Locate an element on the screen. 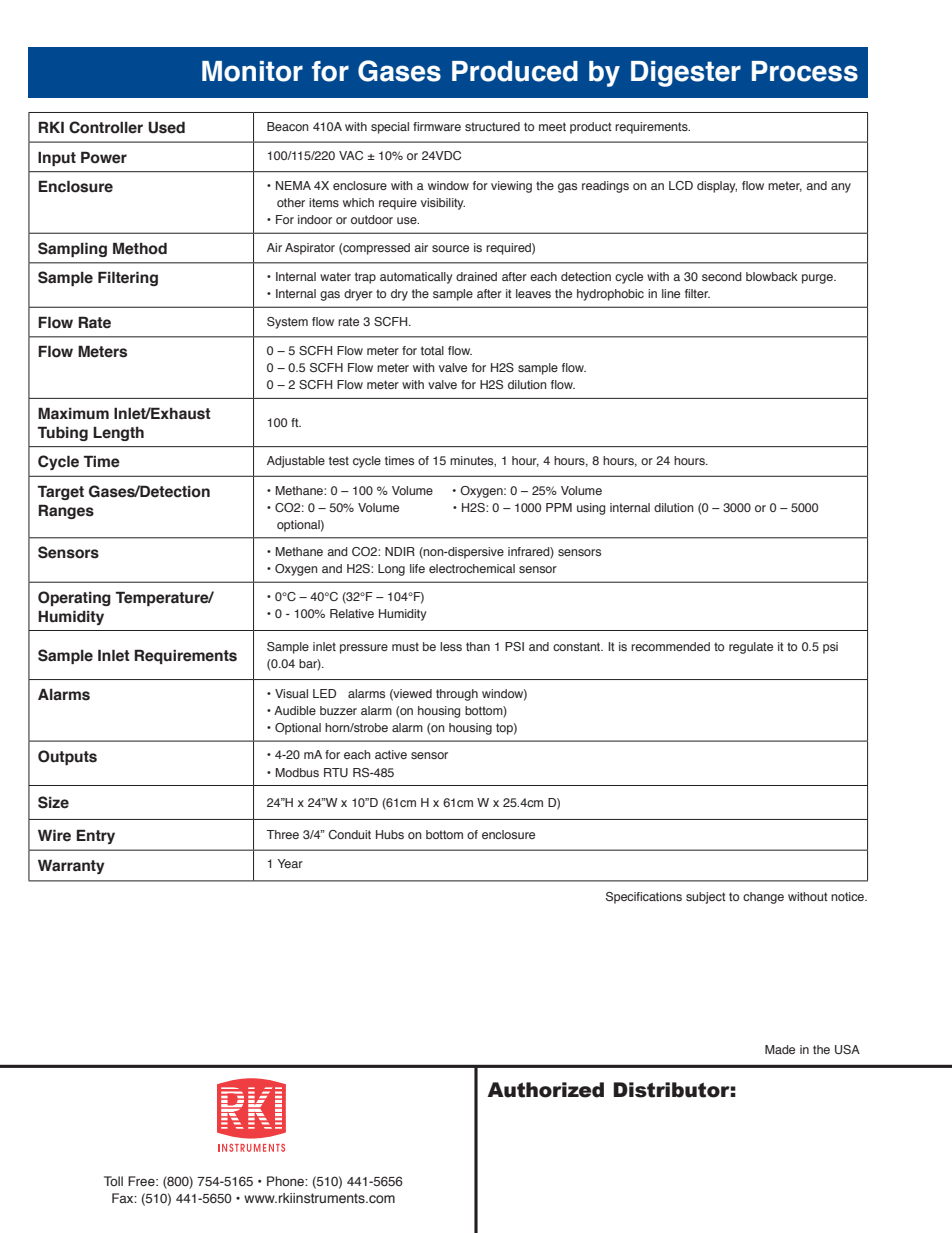  regulate is located at coordinates (751, 648).
